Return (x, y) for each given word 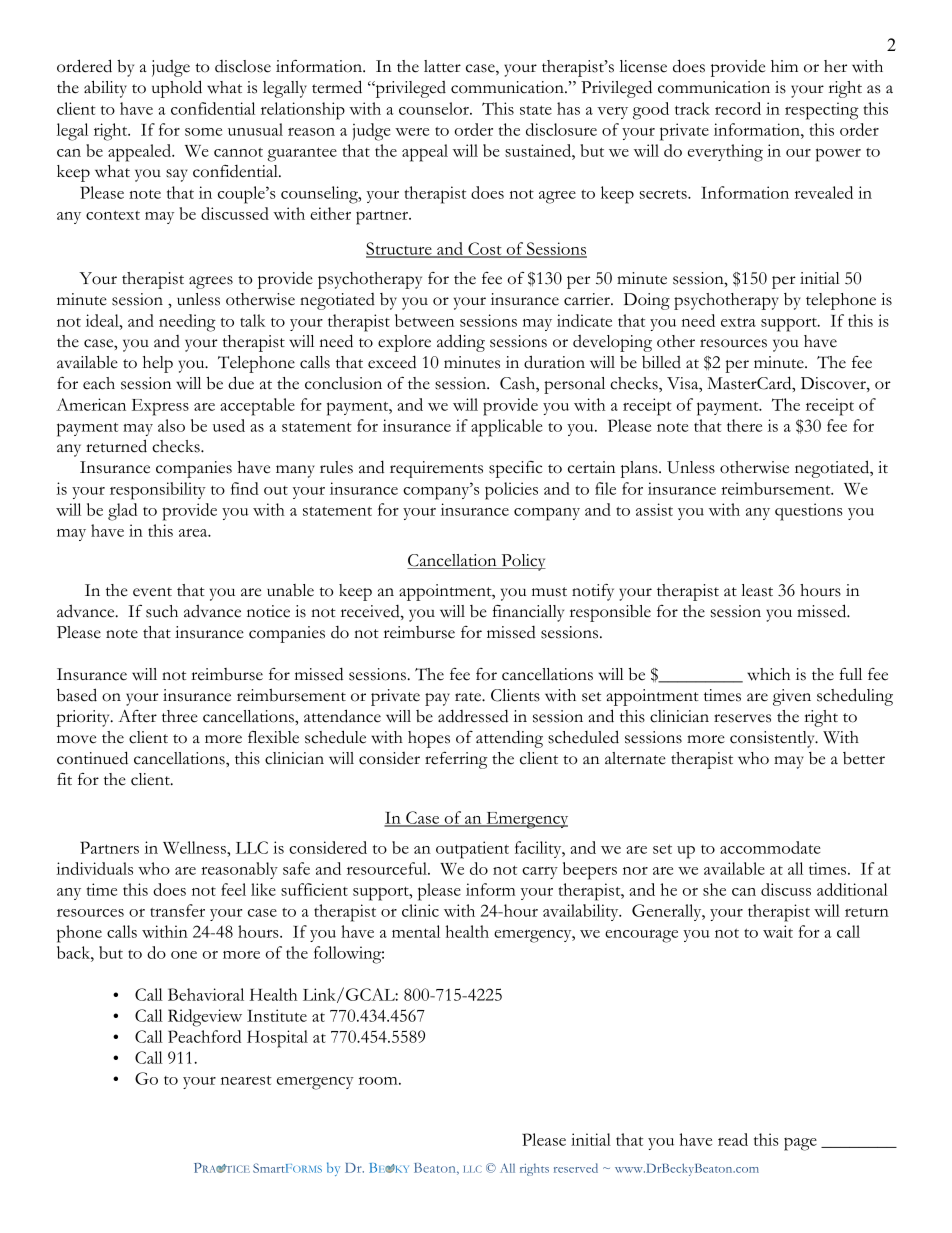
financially (528, 613)
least (757, 590)
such (162, 611)
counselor (435, 108)
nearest (246, 1080)
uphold (177, 89)
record (738, 108)
